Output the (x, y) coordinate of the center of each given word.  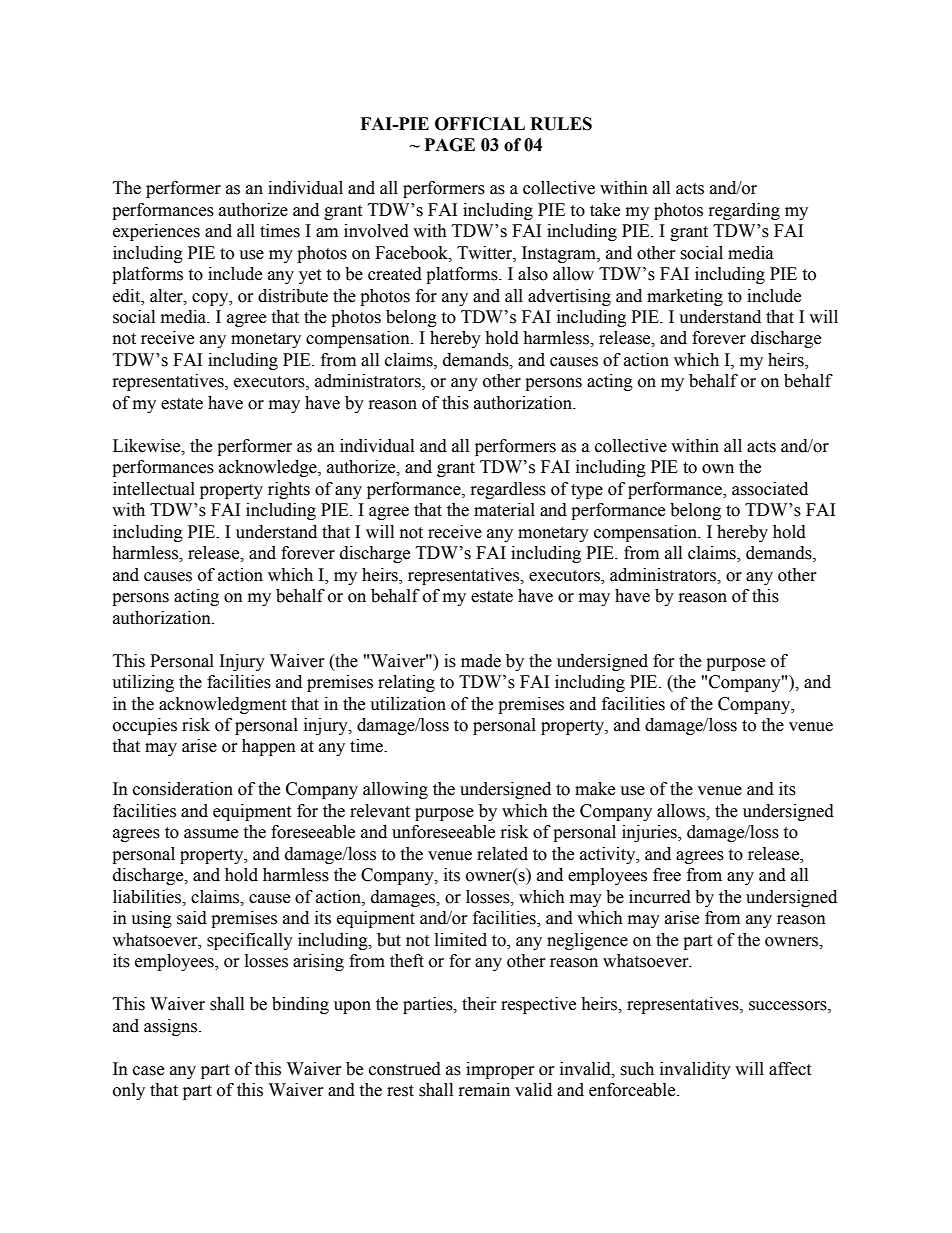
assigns (172, 1027)
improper (500, 1070)
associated (770, 489)
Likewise (148, 446)
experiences (156, 232)
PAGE (450, 145)
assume (211, 834)
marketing (685, 297)
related (502, 854)
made (481, 661)
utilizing (143, 683)
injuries (650, 833)
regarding (744, 211)
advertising (569, 297)
